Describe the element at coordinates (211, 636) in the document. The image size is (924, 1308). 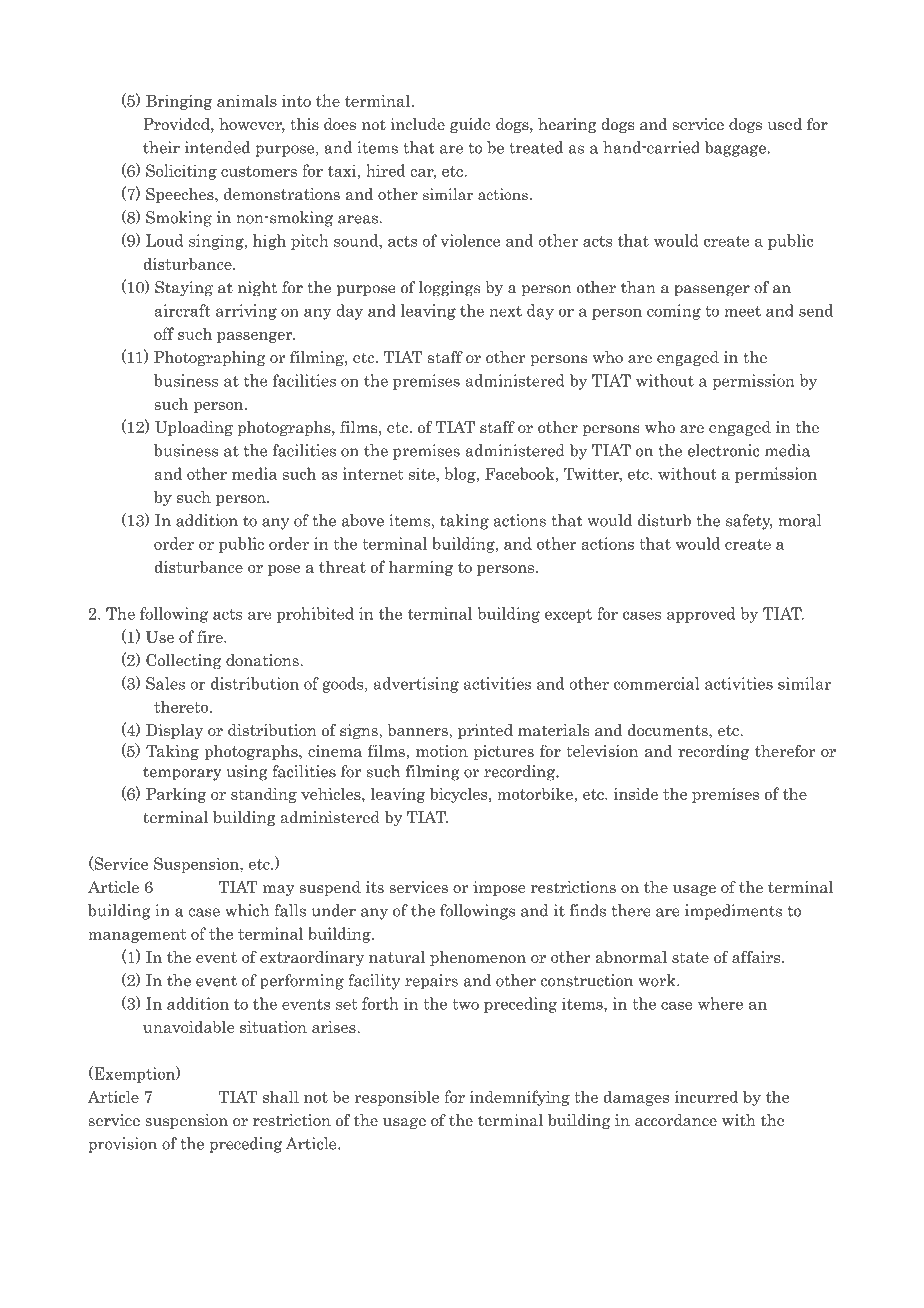
I see `fire` at that location.
